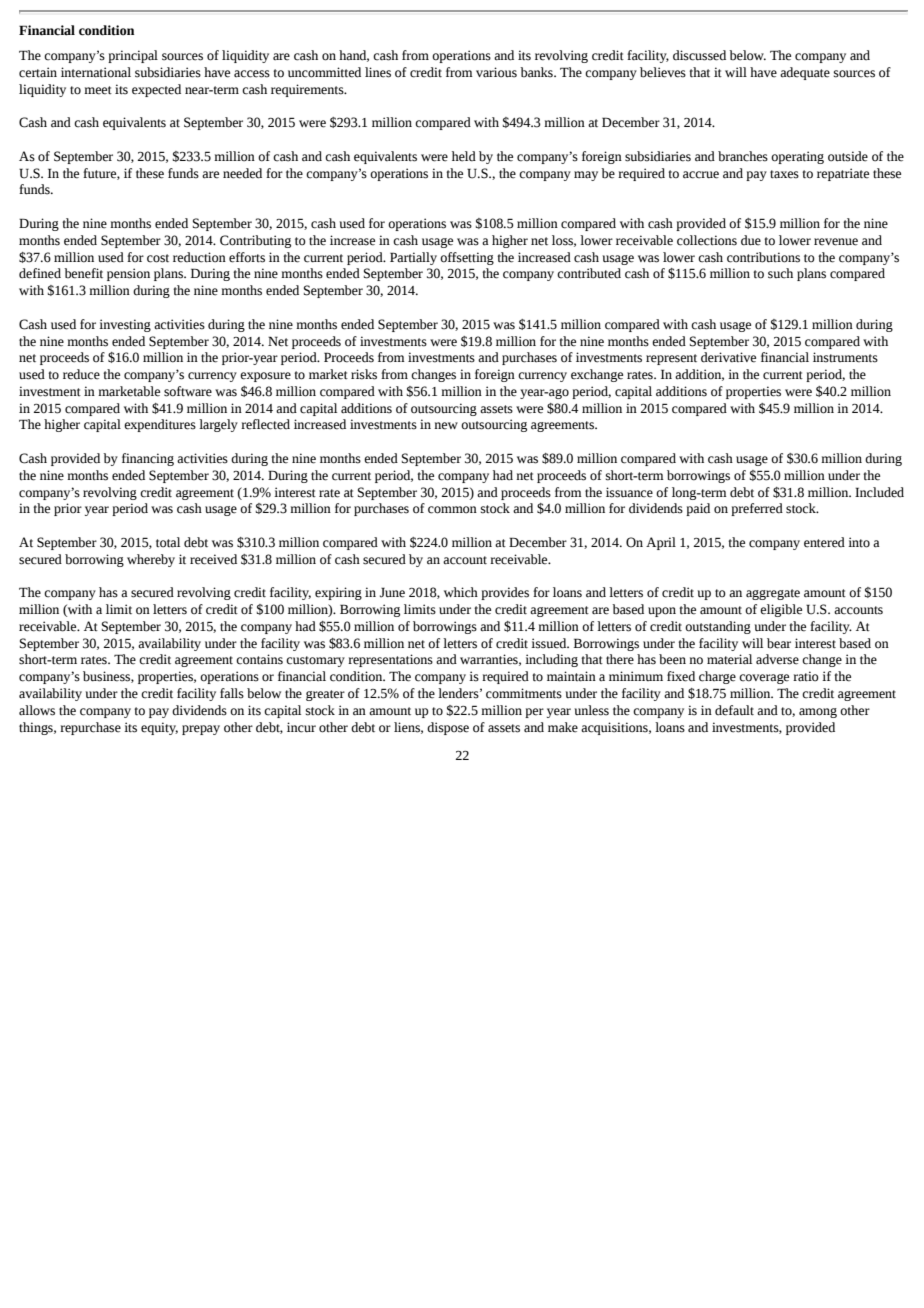  I want to click on expected, so click(156, 90).
